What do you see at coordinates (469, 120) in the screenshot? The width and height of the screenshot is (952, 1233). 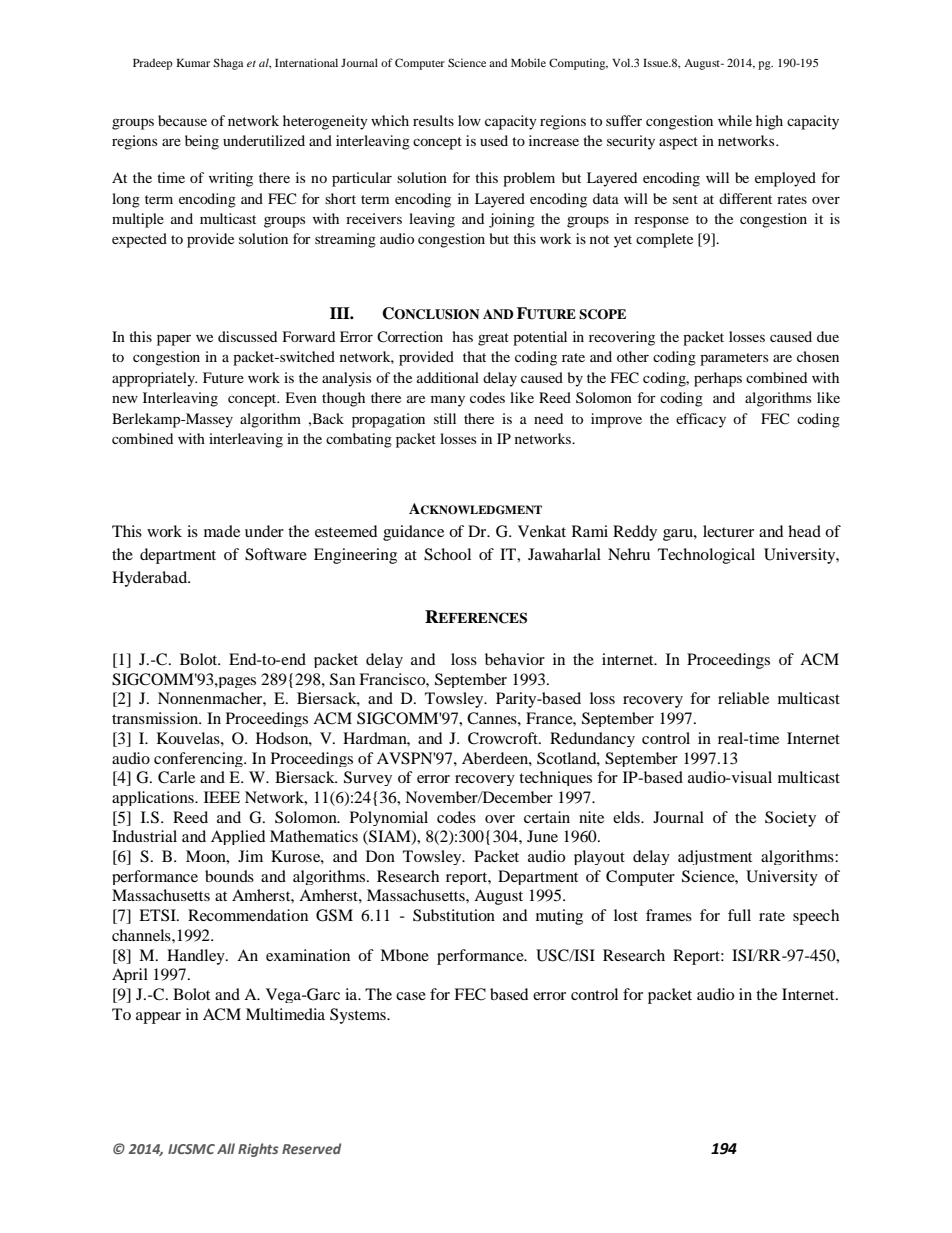 I see `low` at bounding box center [469, 120].
